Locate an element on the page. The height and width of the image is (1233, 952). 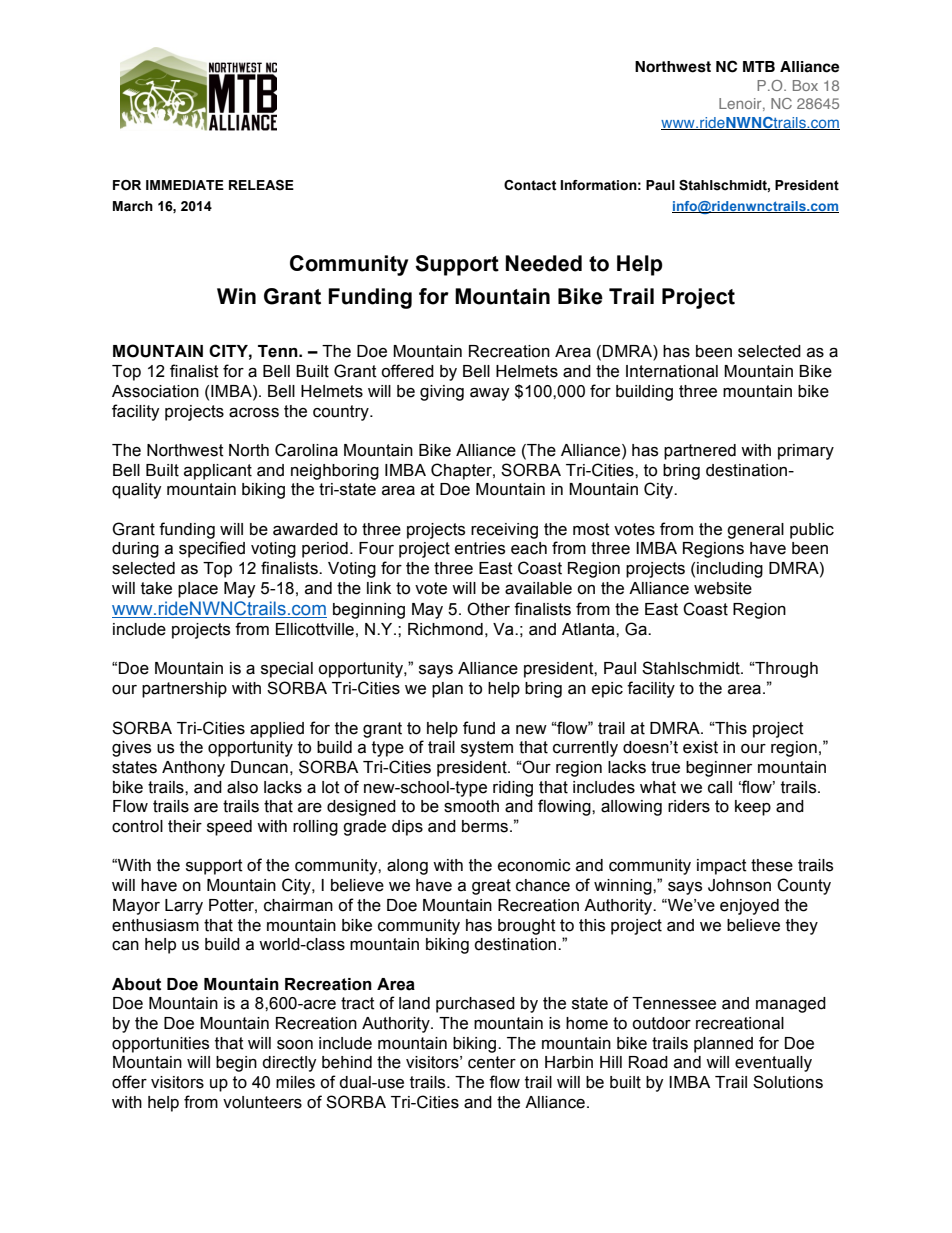
IMMEDIATE is located at coordinates (185, 185).
